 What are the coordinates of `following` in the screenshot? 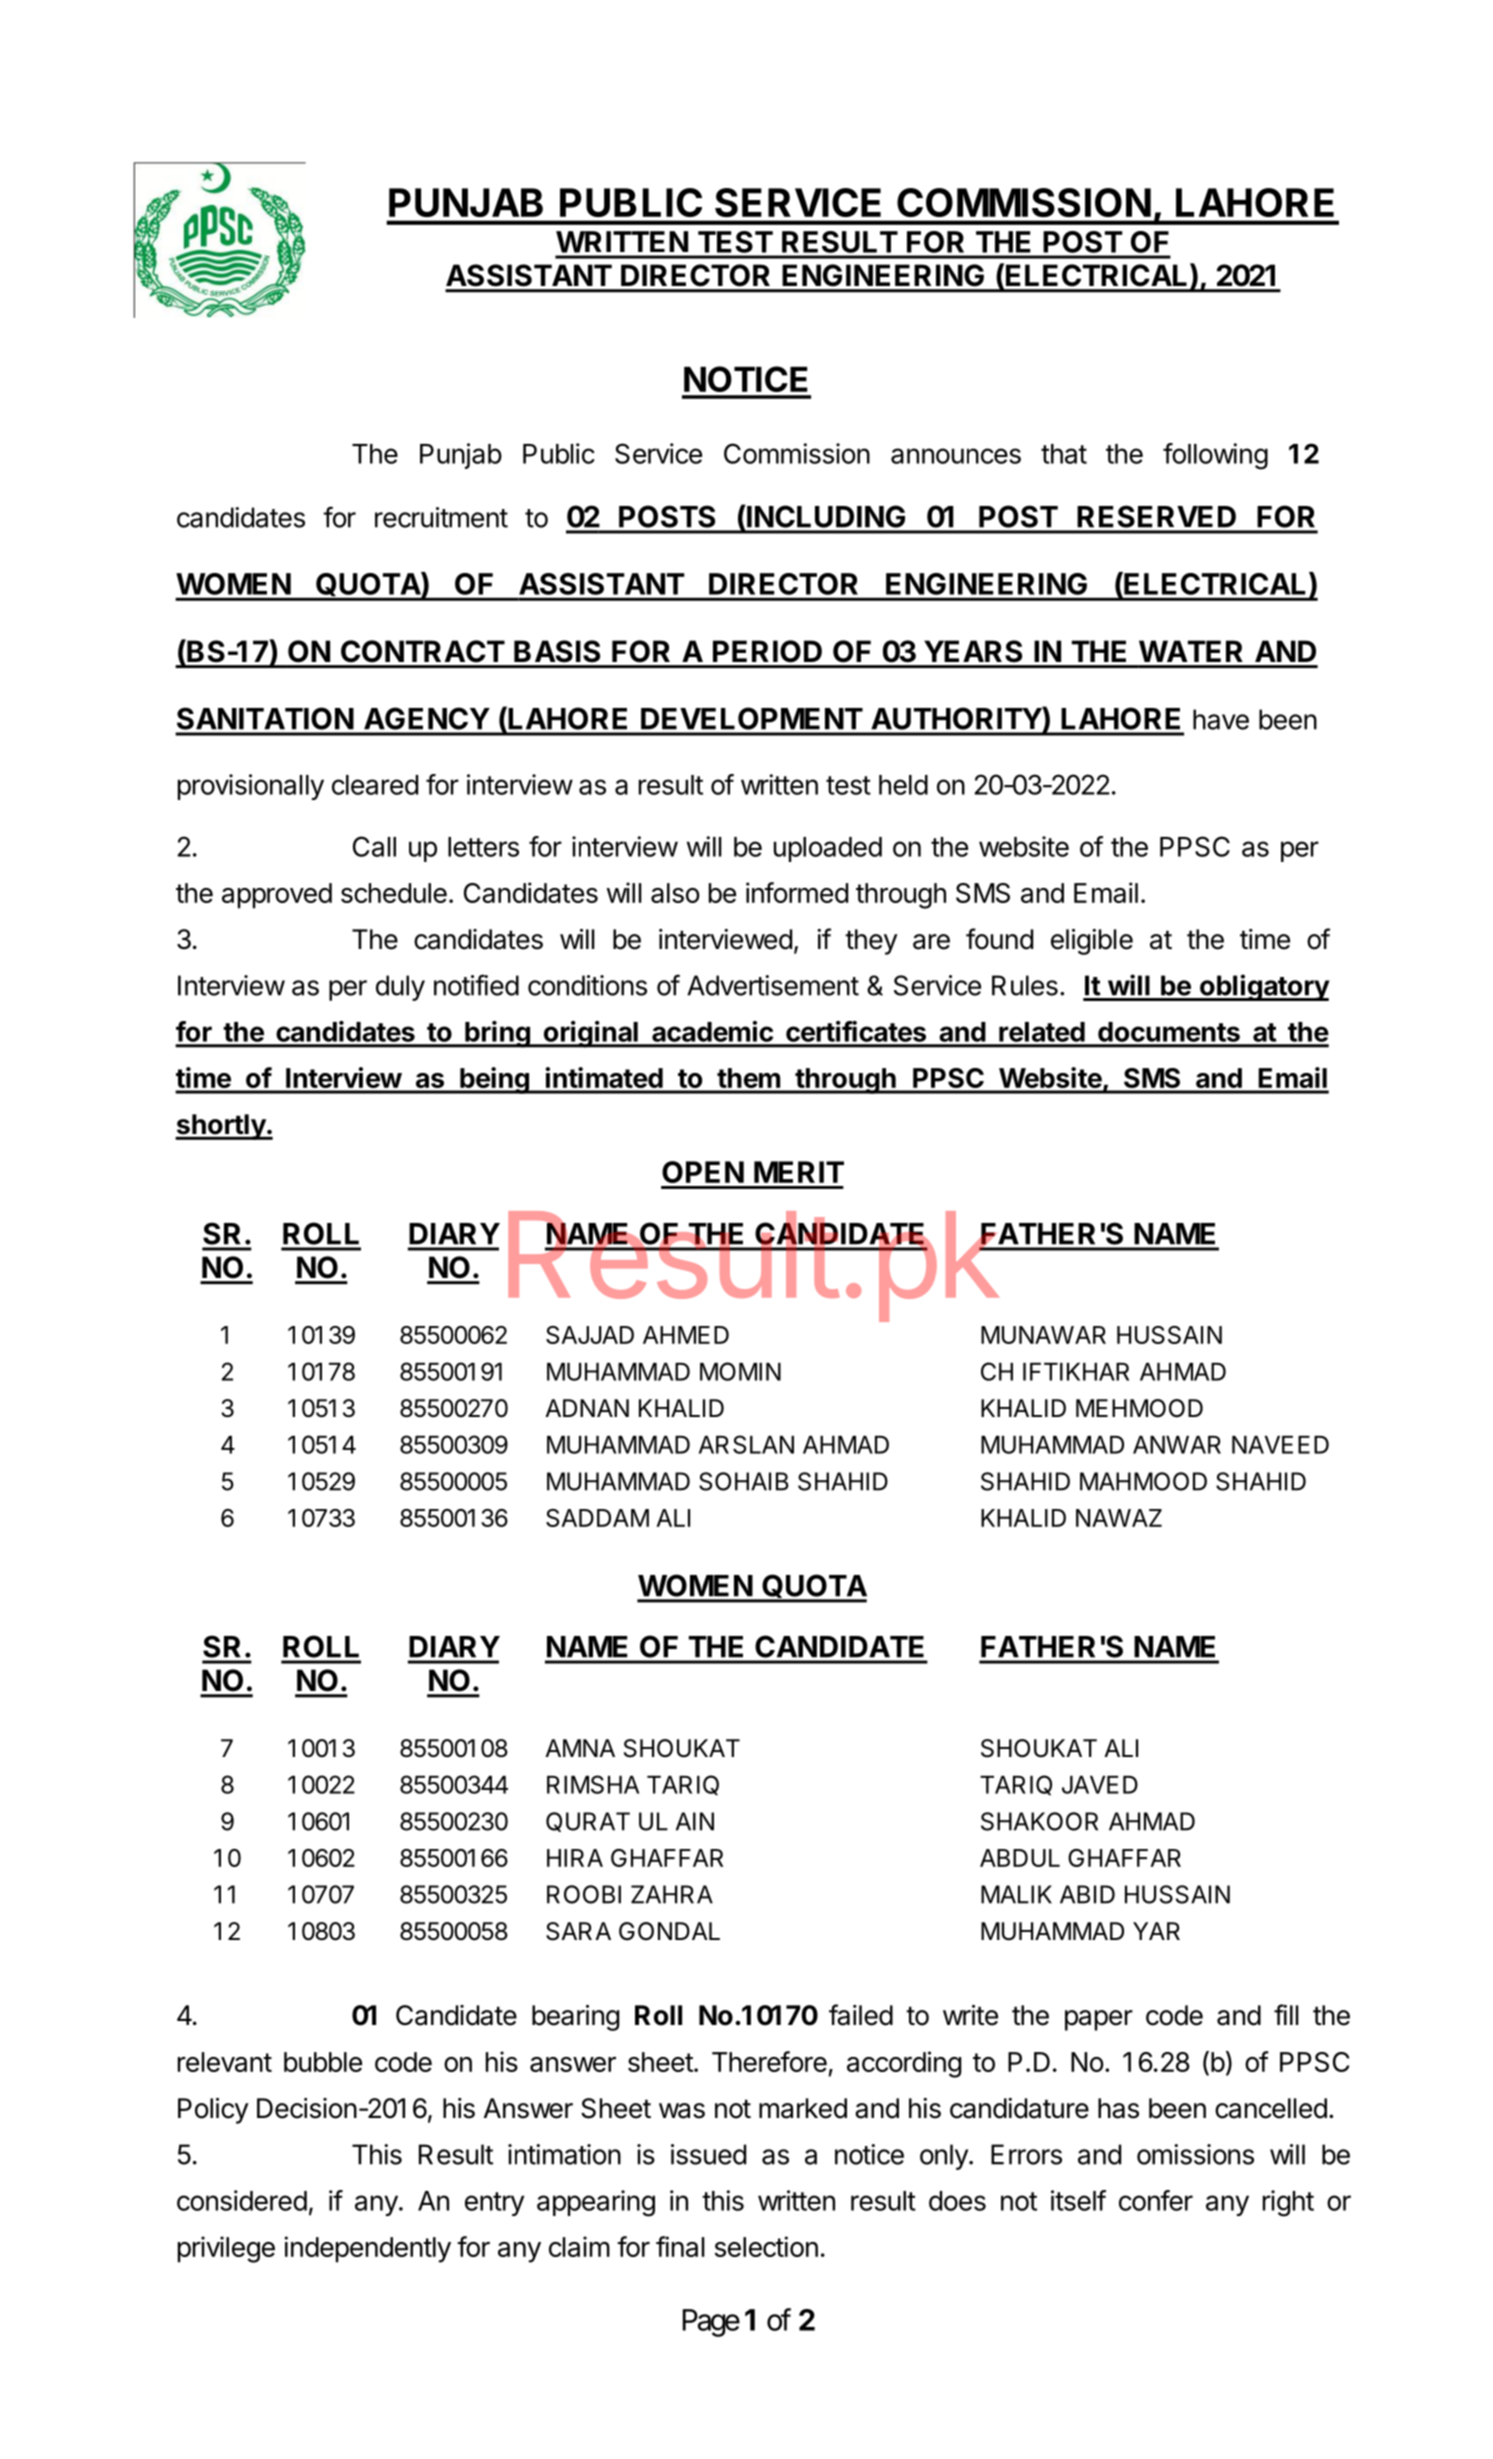 It's located at (1215, 456).
